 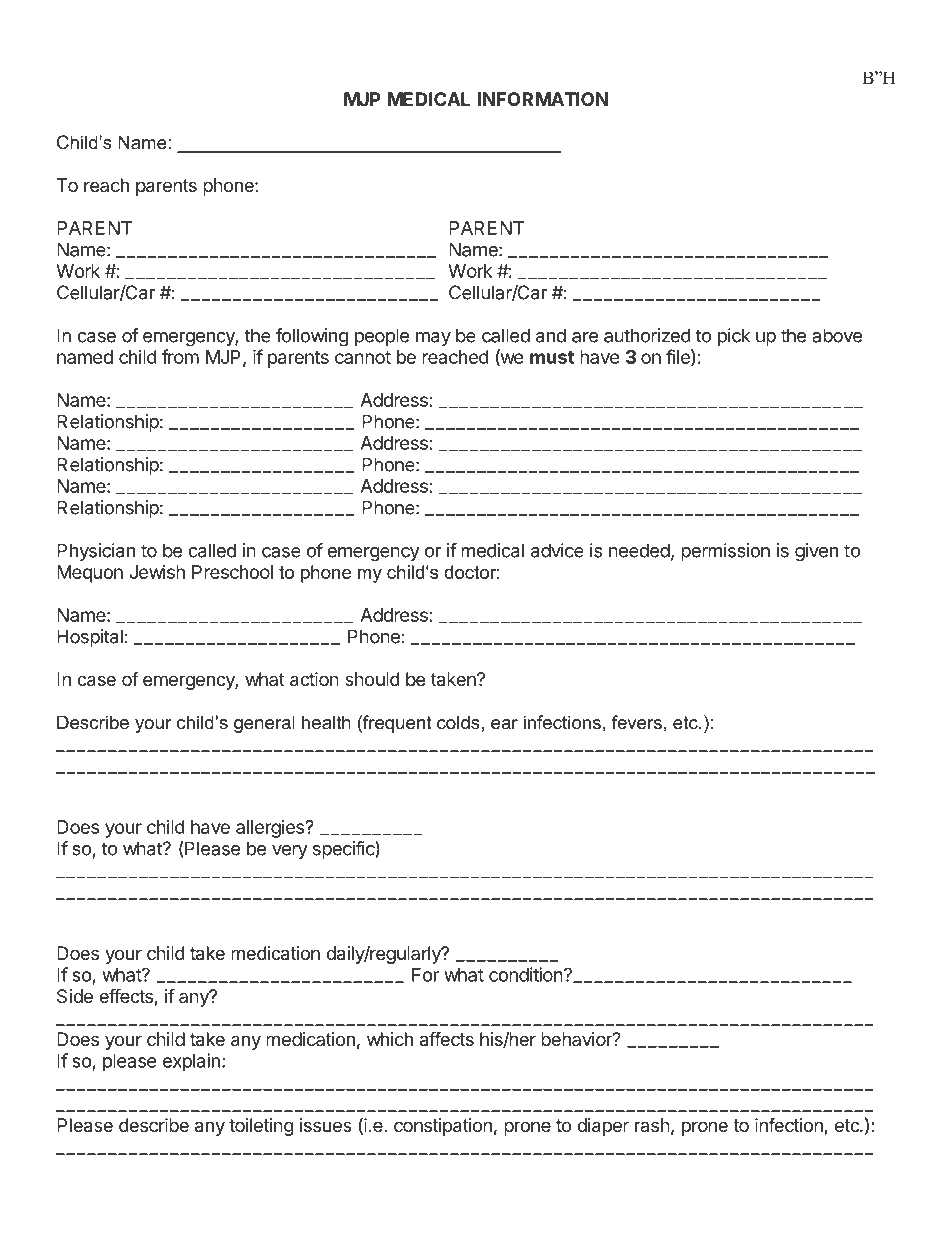 What do you see at coordinates (271, 829) in the screenshot?
I see `allergies` at bounding box center [271, 829].
